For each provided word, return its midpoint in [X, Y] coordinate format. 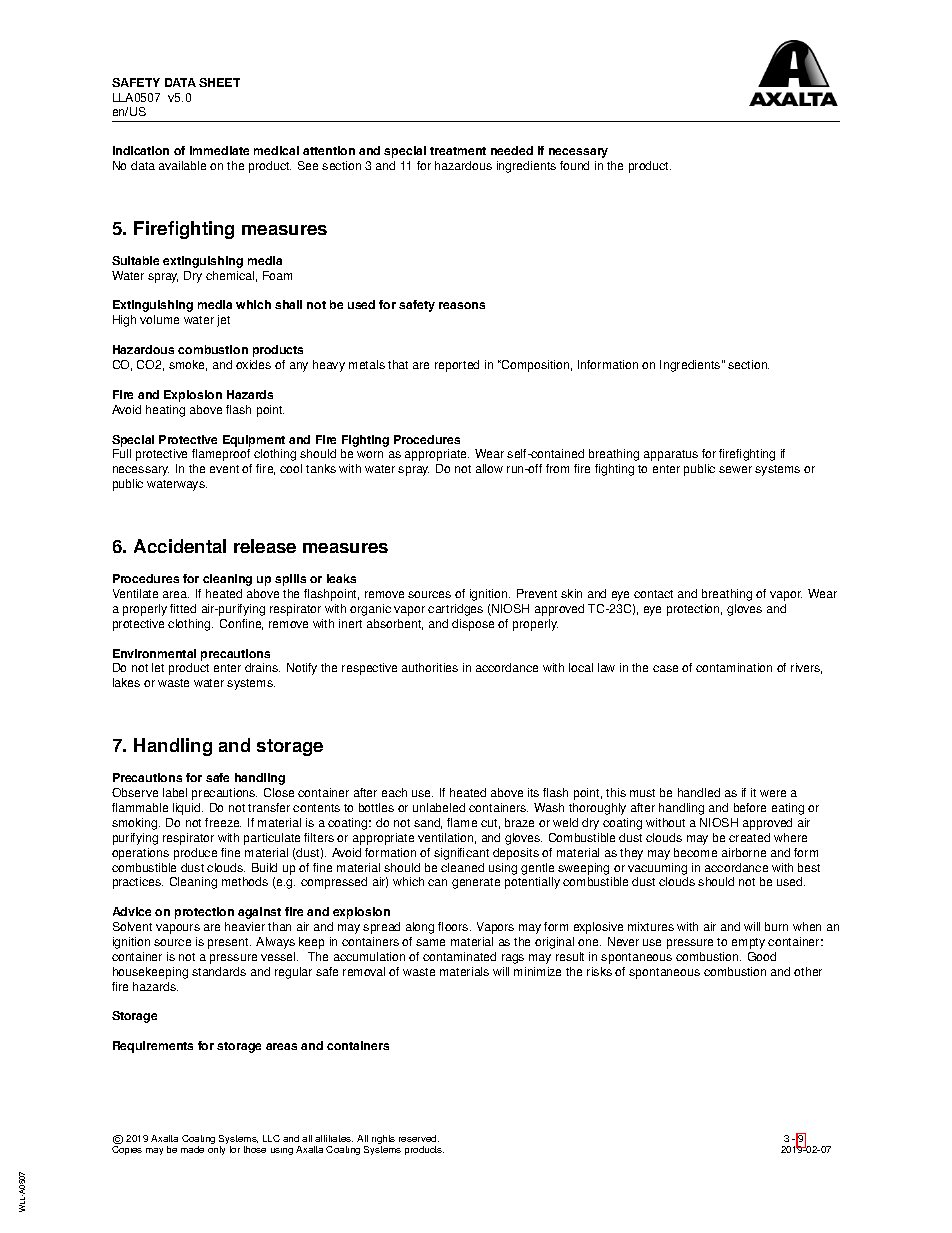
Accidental [180, 546]
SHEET [219, 82]
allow [489, 468]
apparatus [671, 455]
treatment [458, 151]
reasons [462, 305]
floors [454, 926]
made [192, 1149]
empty [748, 943]
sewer [735, 469]
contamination [734, 667]
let [158, 667]
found [574, 165]
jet [223, 321]
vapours [178, 929]
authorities [430, 667]
